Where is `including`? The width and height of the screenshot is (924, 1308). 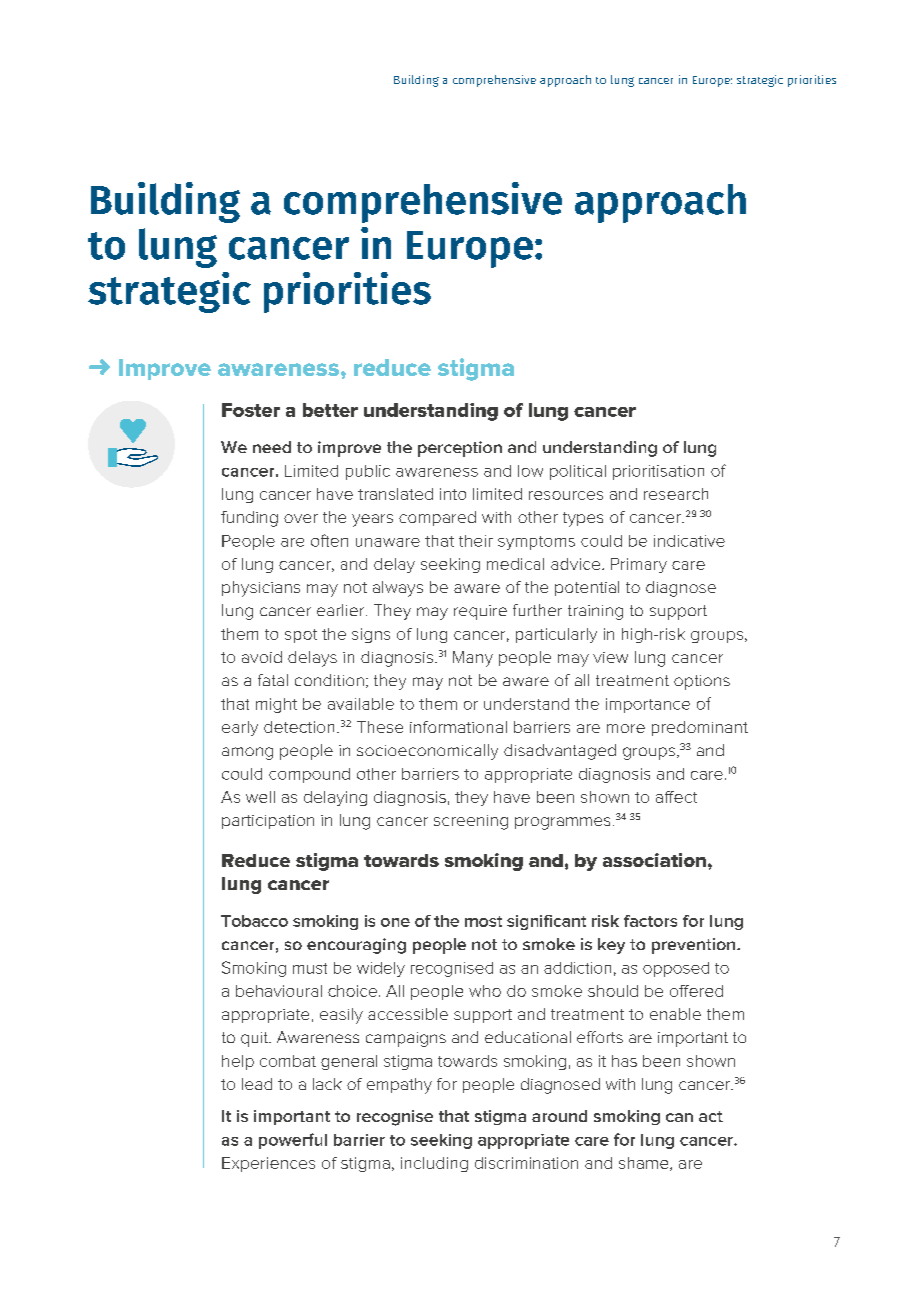
including is located at coordinates (434, 1164).
